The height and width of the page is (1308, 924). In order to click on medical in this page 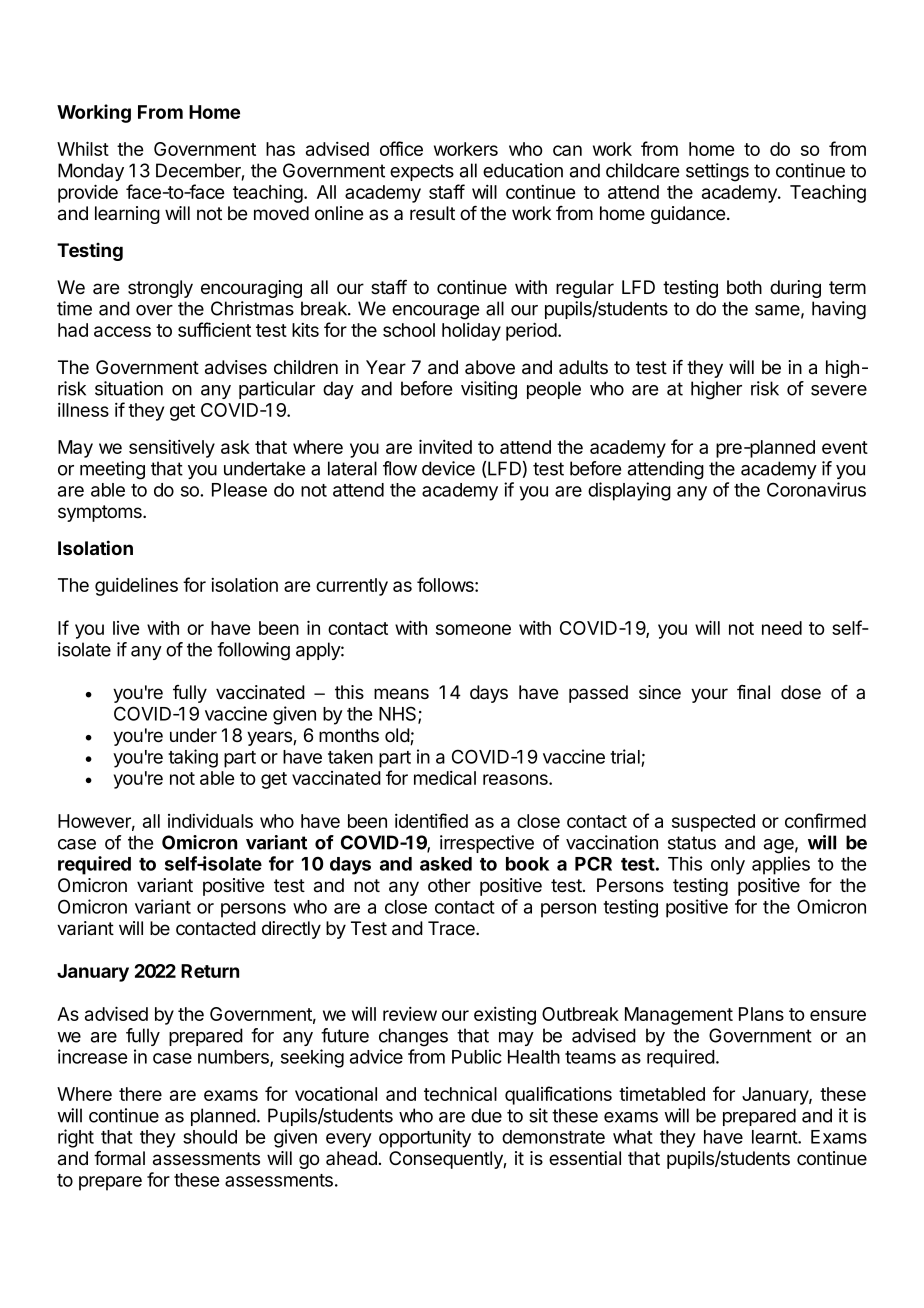, I will do `click(445, 778)`.
